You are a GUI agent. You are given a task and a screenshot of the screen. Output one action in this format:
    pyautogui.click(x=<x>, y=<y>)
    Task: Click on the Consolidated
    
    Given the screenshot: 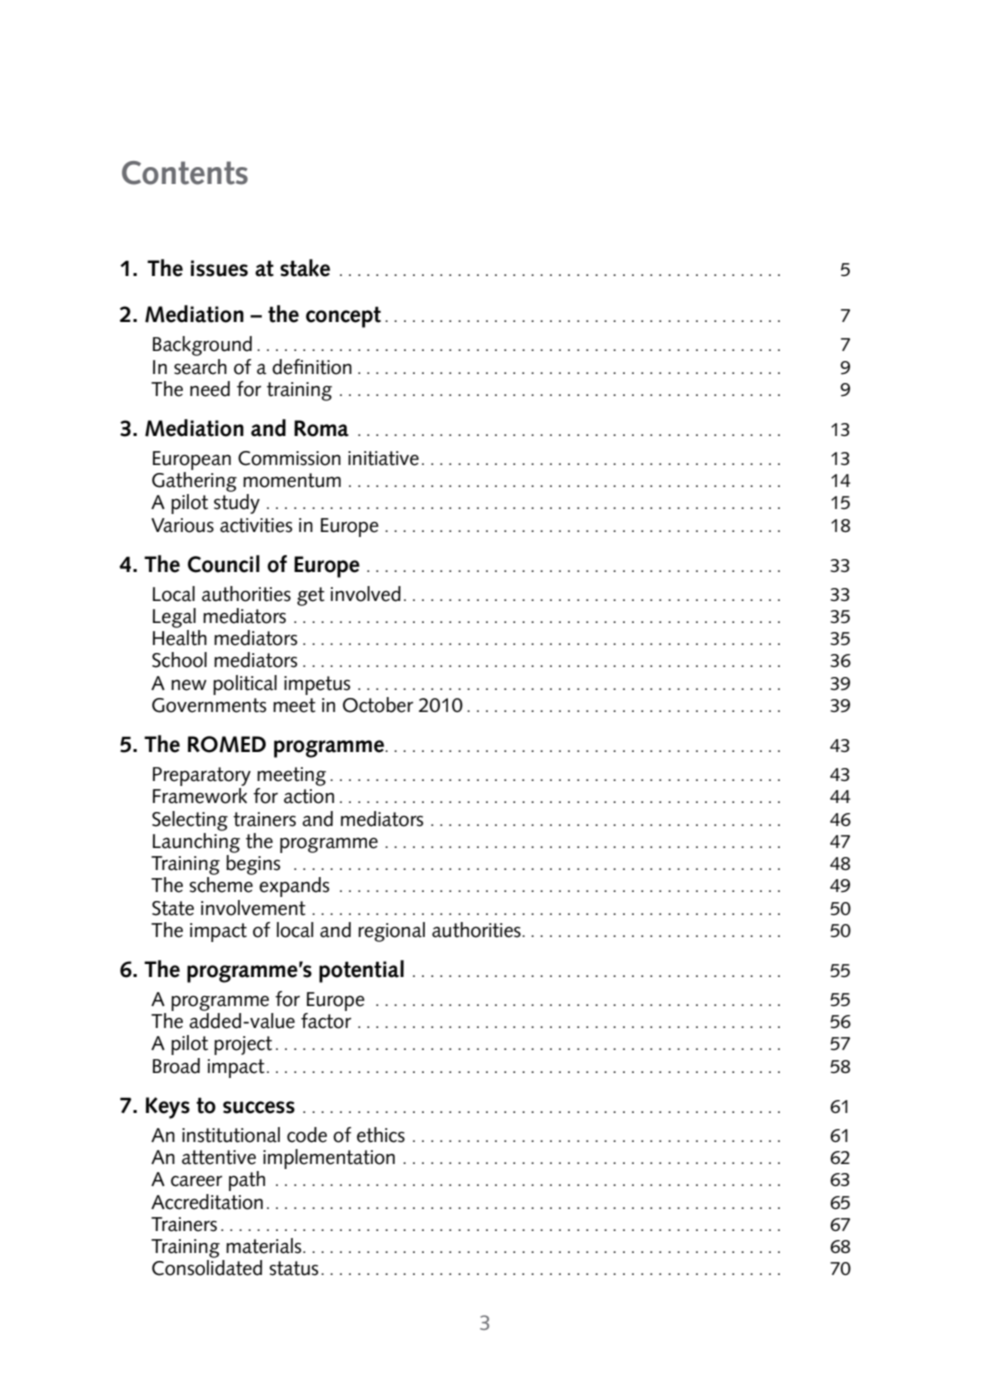 What is the action you would take?
    pyautogui.click(x=207, y=1268)
